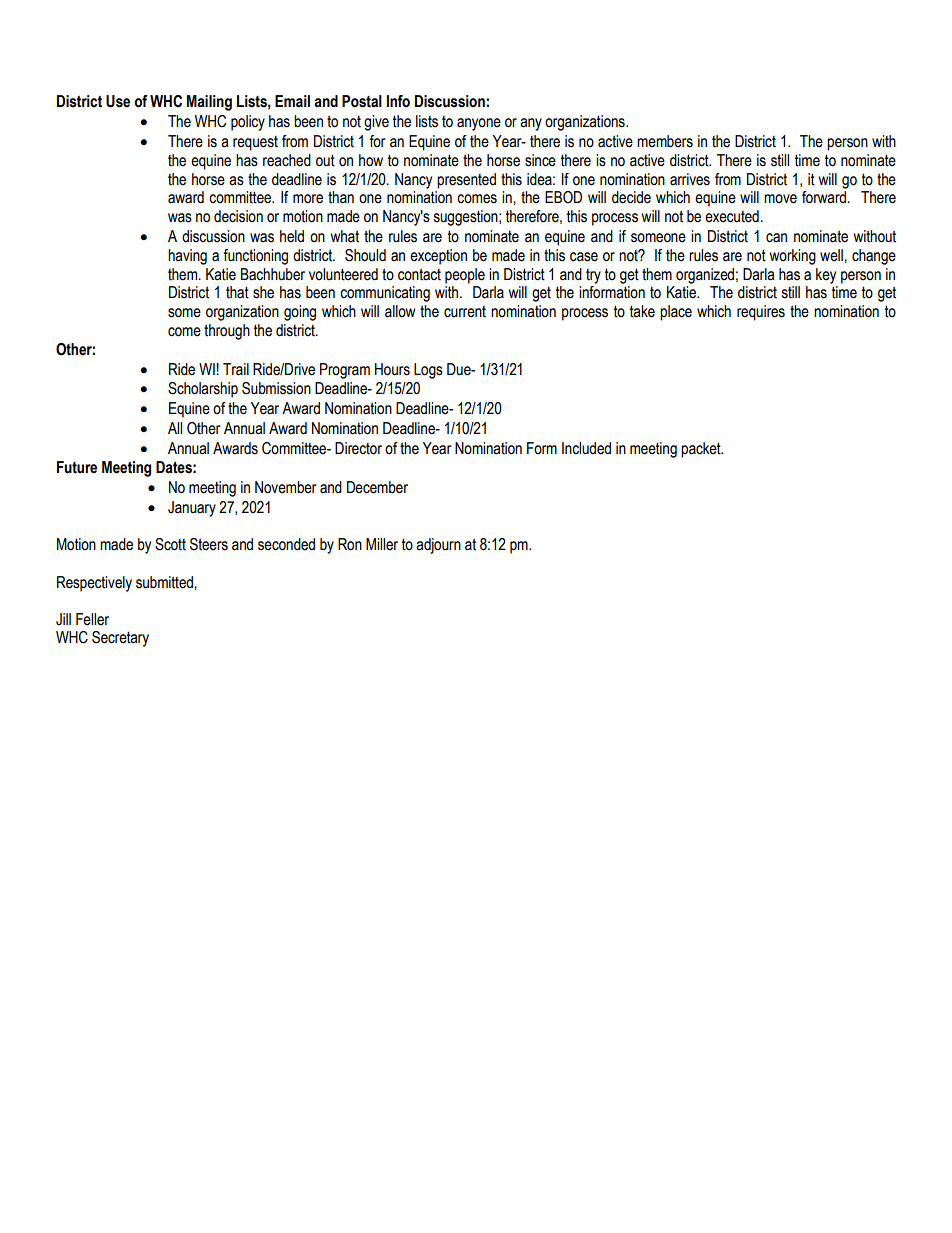 This screenshot has height=1233, width=952. What do you see at coordinates (77, 467) in the screenshot?
I see `Future` at bounding box center [77, 467].
